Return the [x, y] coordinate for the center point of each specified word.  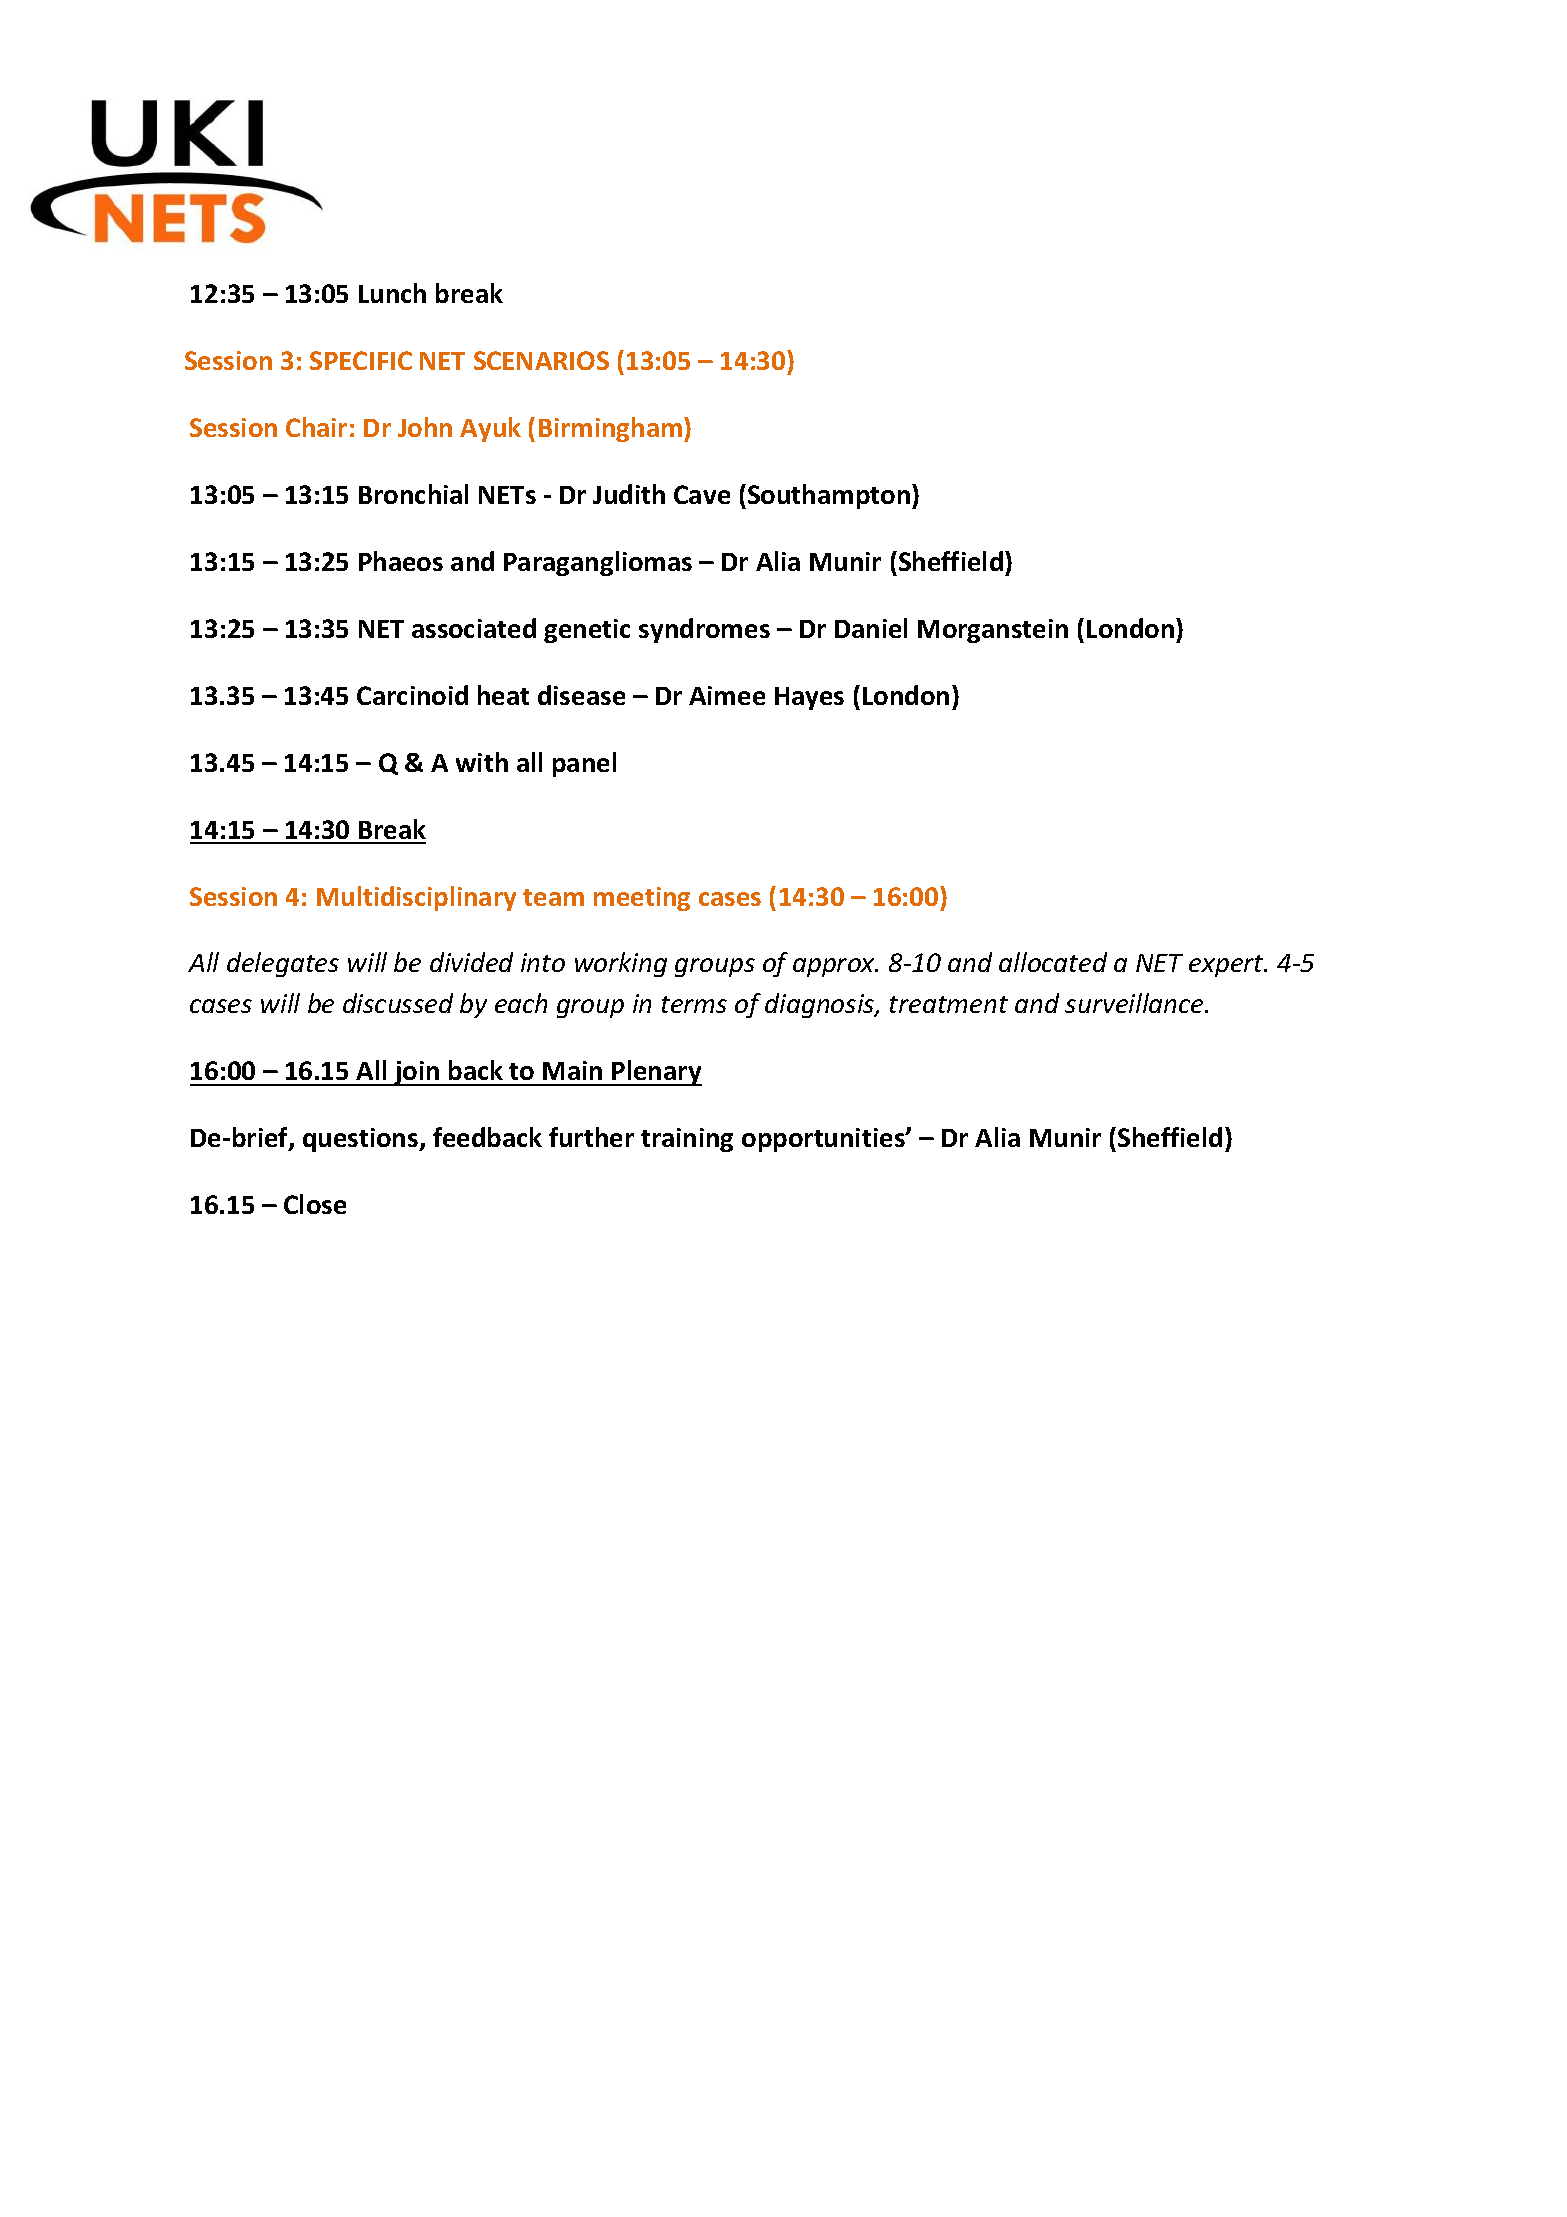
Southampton [830, 496]
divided [471, 962]
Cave [702, 494]
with [482, 762]
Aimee [727, 695]
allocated [1053, 962]
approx [835, 967]
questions [362, 1140]
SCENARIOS [541, 360]
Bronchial [413, 494]
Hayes [809, 698]
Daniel [871, 628]
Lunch [392, 293]
